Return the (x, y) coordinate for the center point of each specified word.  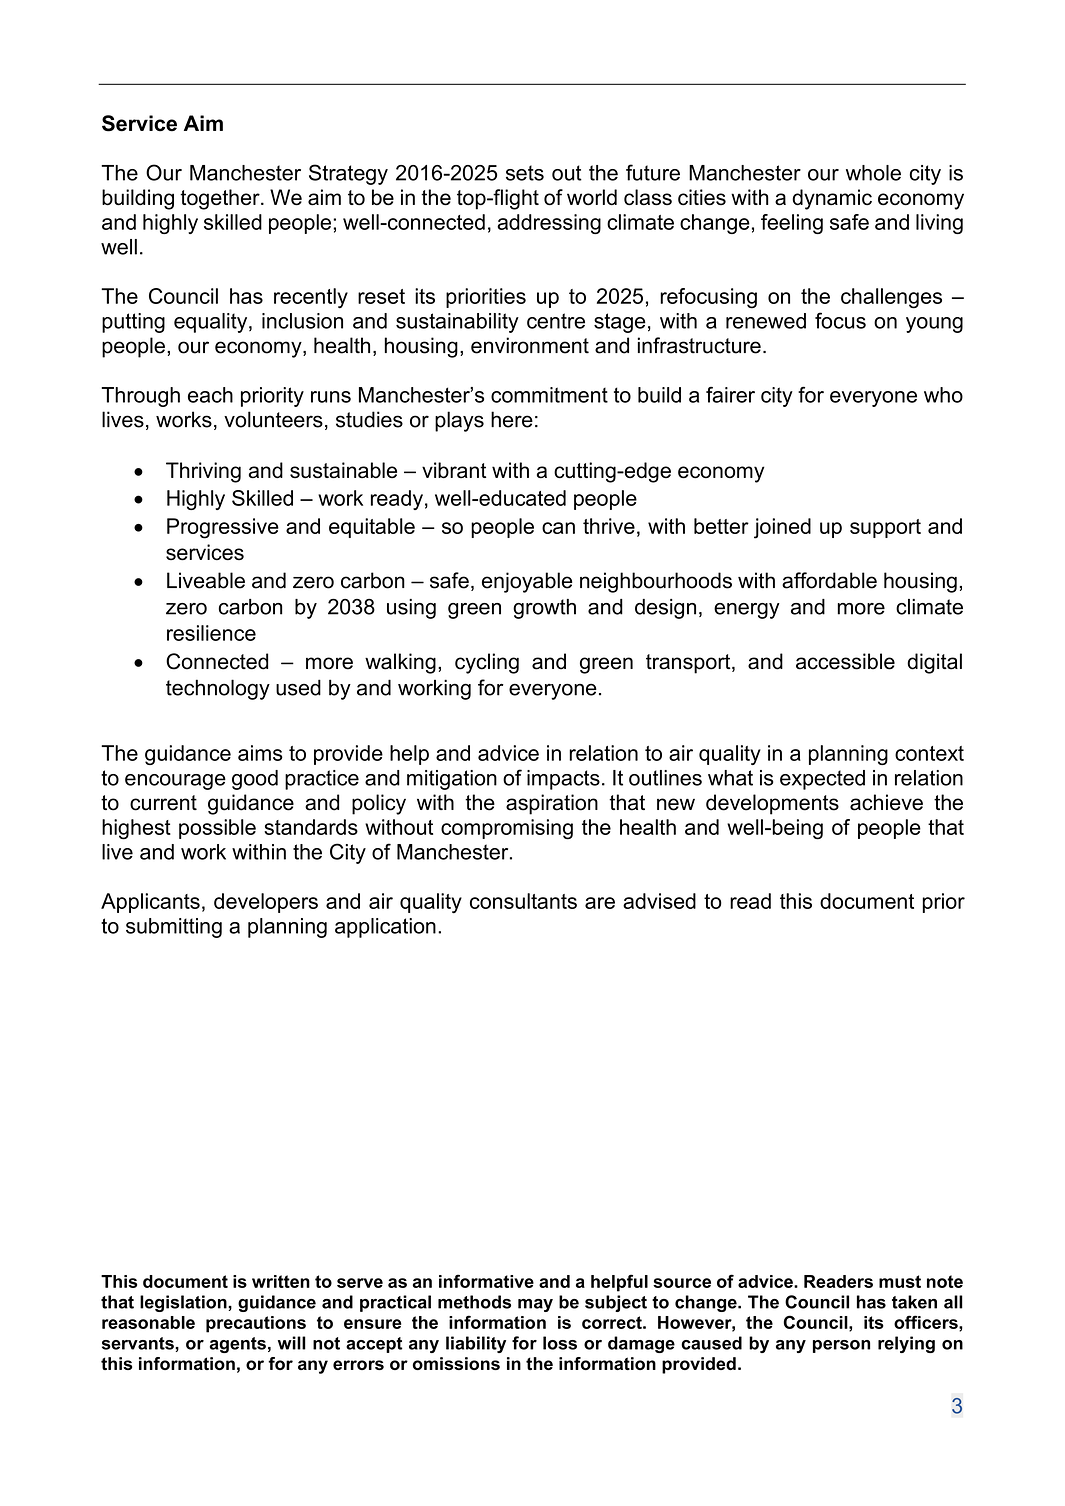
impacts (563, 780)
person (841, 1346)
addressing (549, 224)
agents (238, 1345)
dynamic (832, 199)
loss (560, 1343)
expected (822, 780)
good (255, 780)
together (221, 199)
